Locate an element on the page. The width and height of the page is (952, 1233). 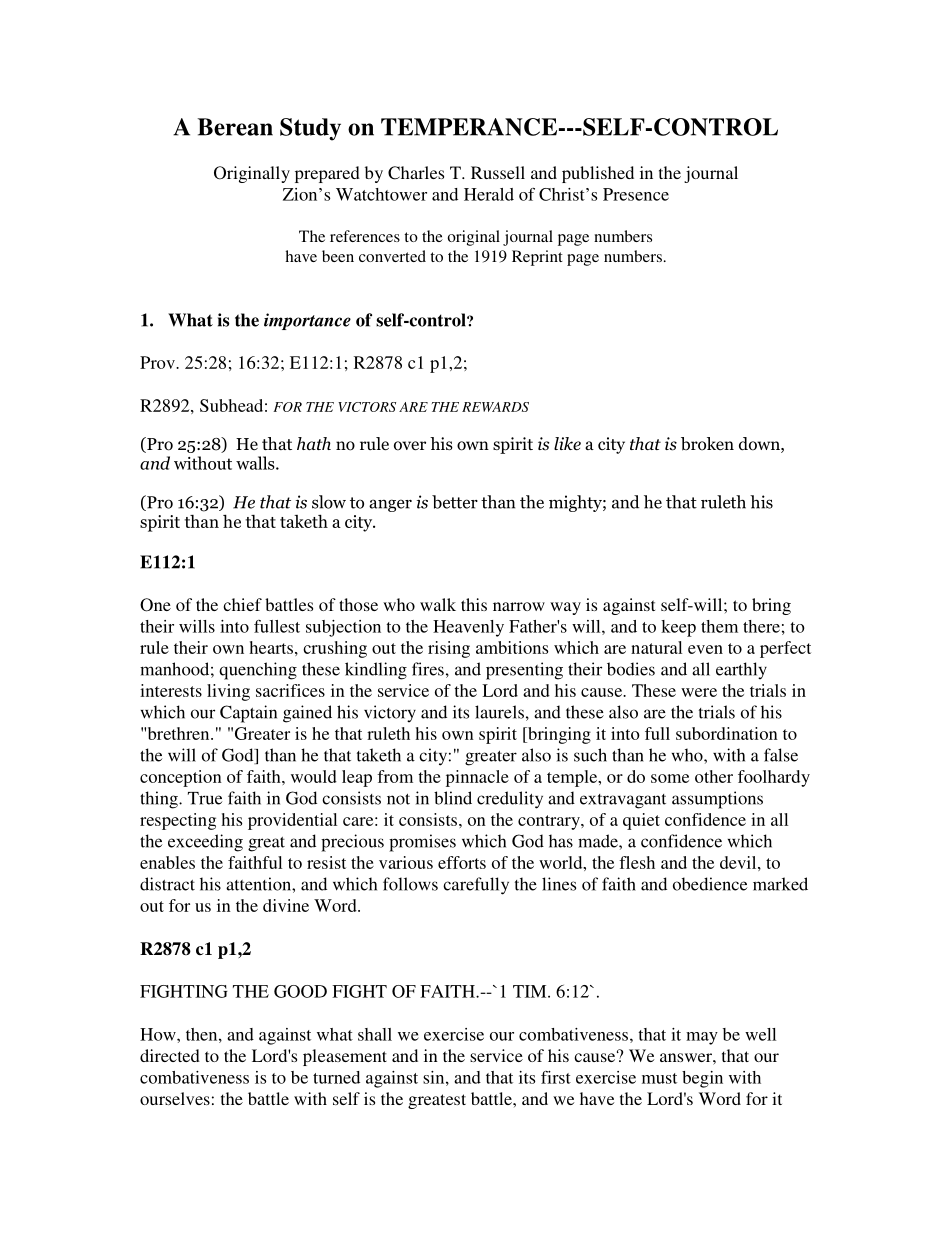
pinnacle is located at coordinates (477, 778).
